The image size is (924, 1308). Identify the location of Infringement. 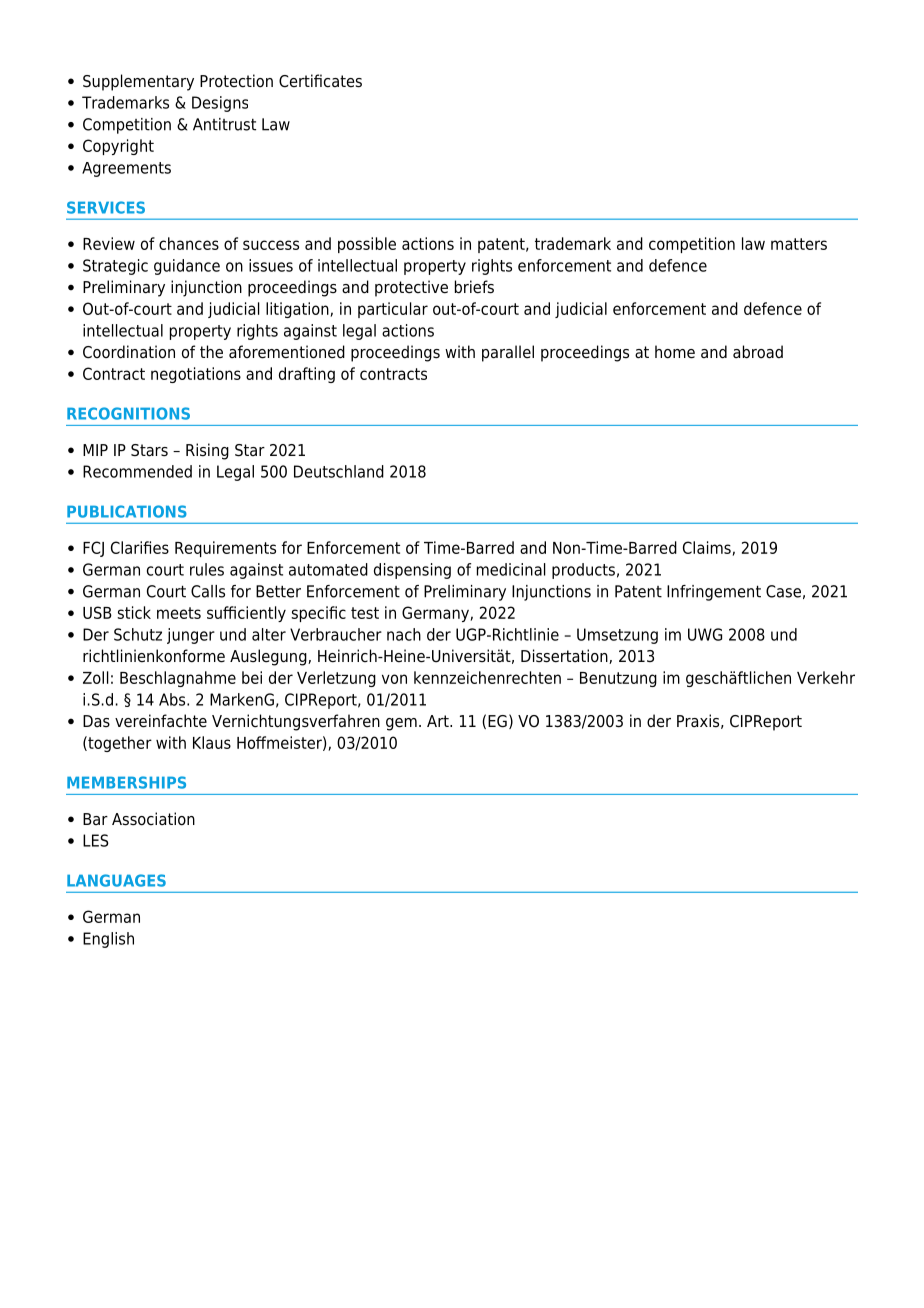
(714, 593).
